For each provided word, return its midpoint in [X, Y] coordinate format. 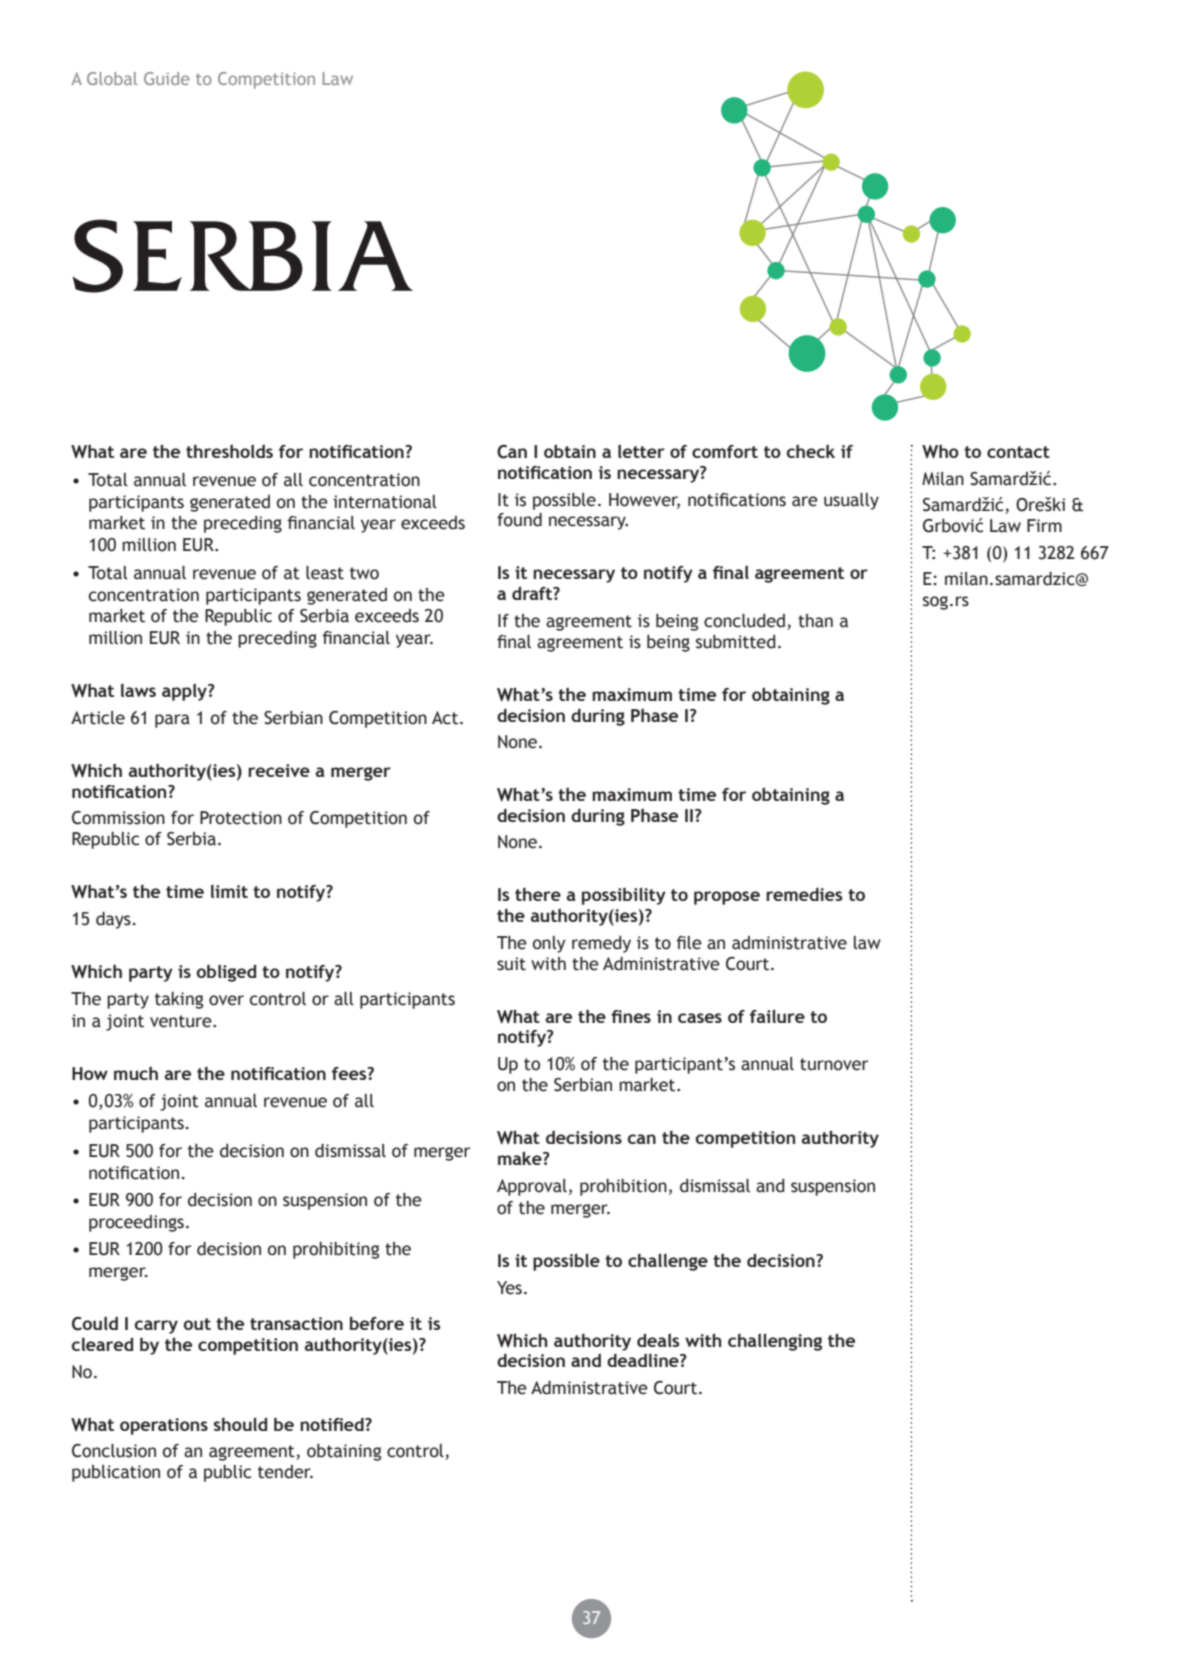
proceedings [136, 1223]
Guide [167, 78]
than [815, 621]
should [240, 1424]
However [644, 500]
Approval [532, 1187]
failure [777, 1016]
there [538, 894]
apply [185, 692]
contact [1018, 452]
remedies [804, 894]
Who [940, 451]
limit [229, 891]
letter [641, 451]
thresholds [229, 451]
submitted [736, 642]
